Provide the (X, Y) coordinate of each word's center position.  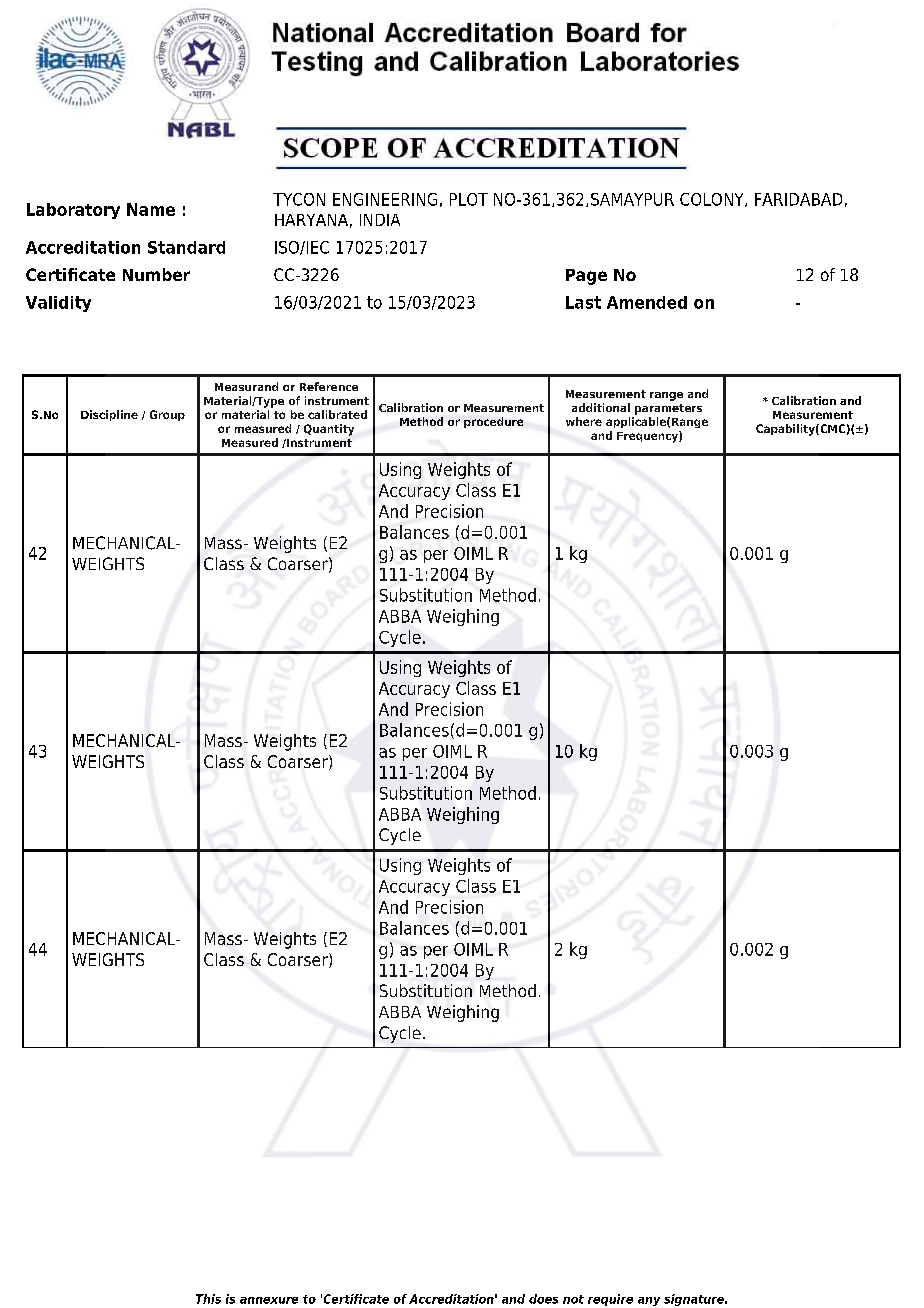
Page (586, 277)
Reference (329, 386)
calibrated (337, 414)
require (610, 1300)
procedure (493, 422)
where (584, 421)
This (208, 1299)
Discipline (109, 415)
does (543, 1299)
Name (151, 209)
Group (167, 415)
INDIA (380, 220)
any (649, 1301)
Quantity (329, 430)
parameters (668, 409)
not (573, 1299)
